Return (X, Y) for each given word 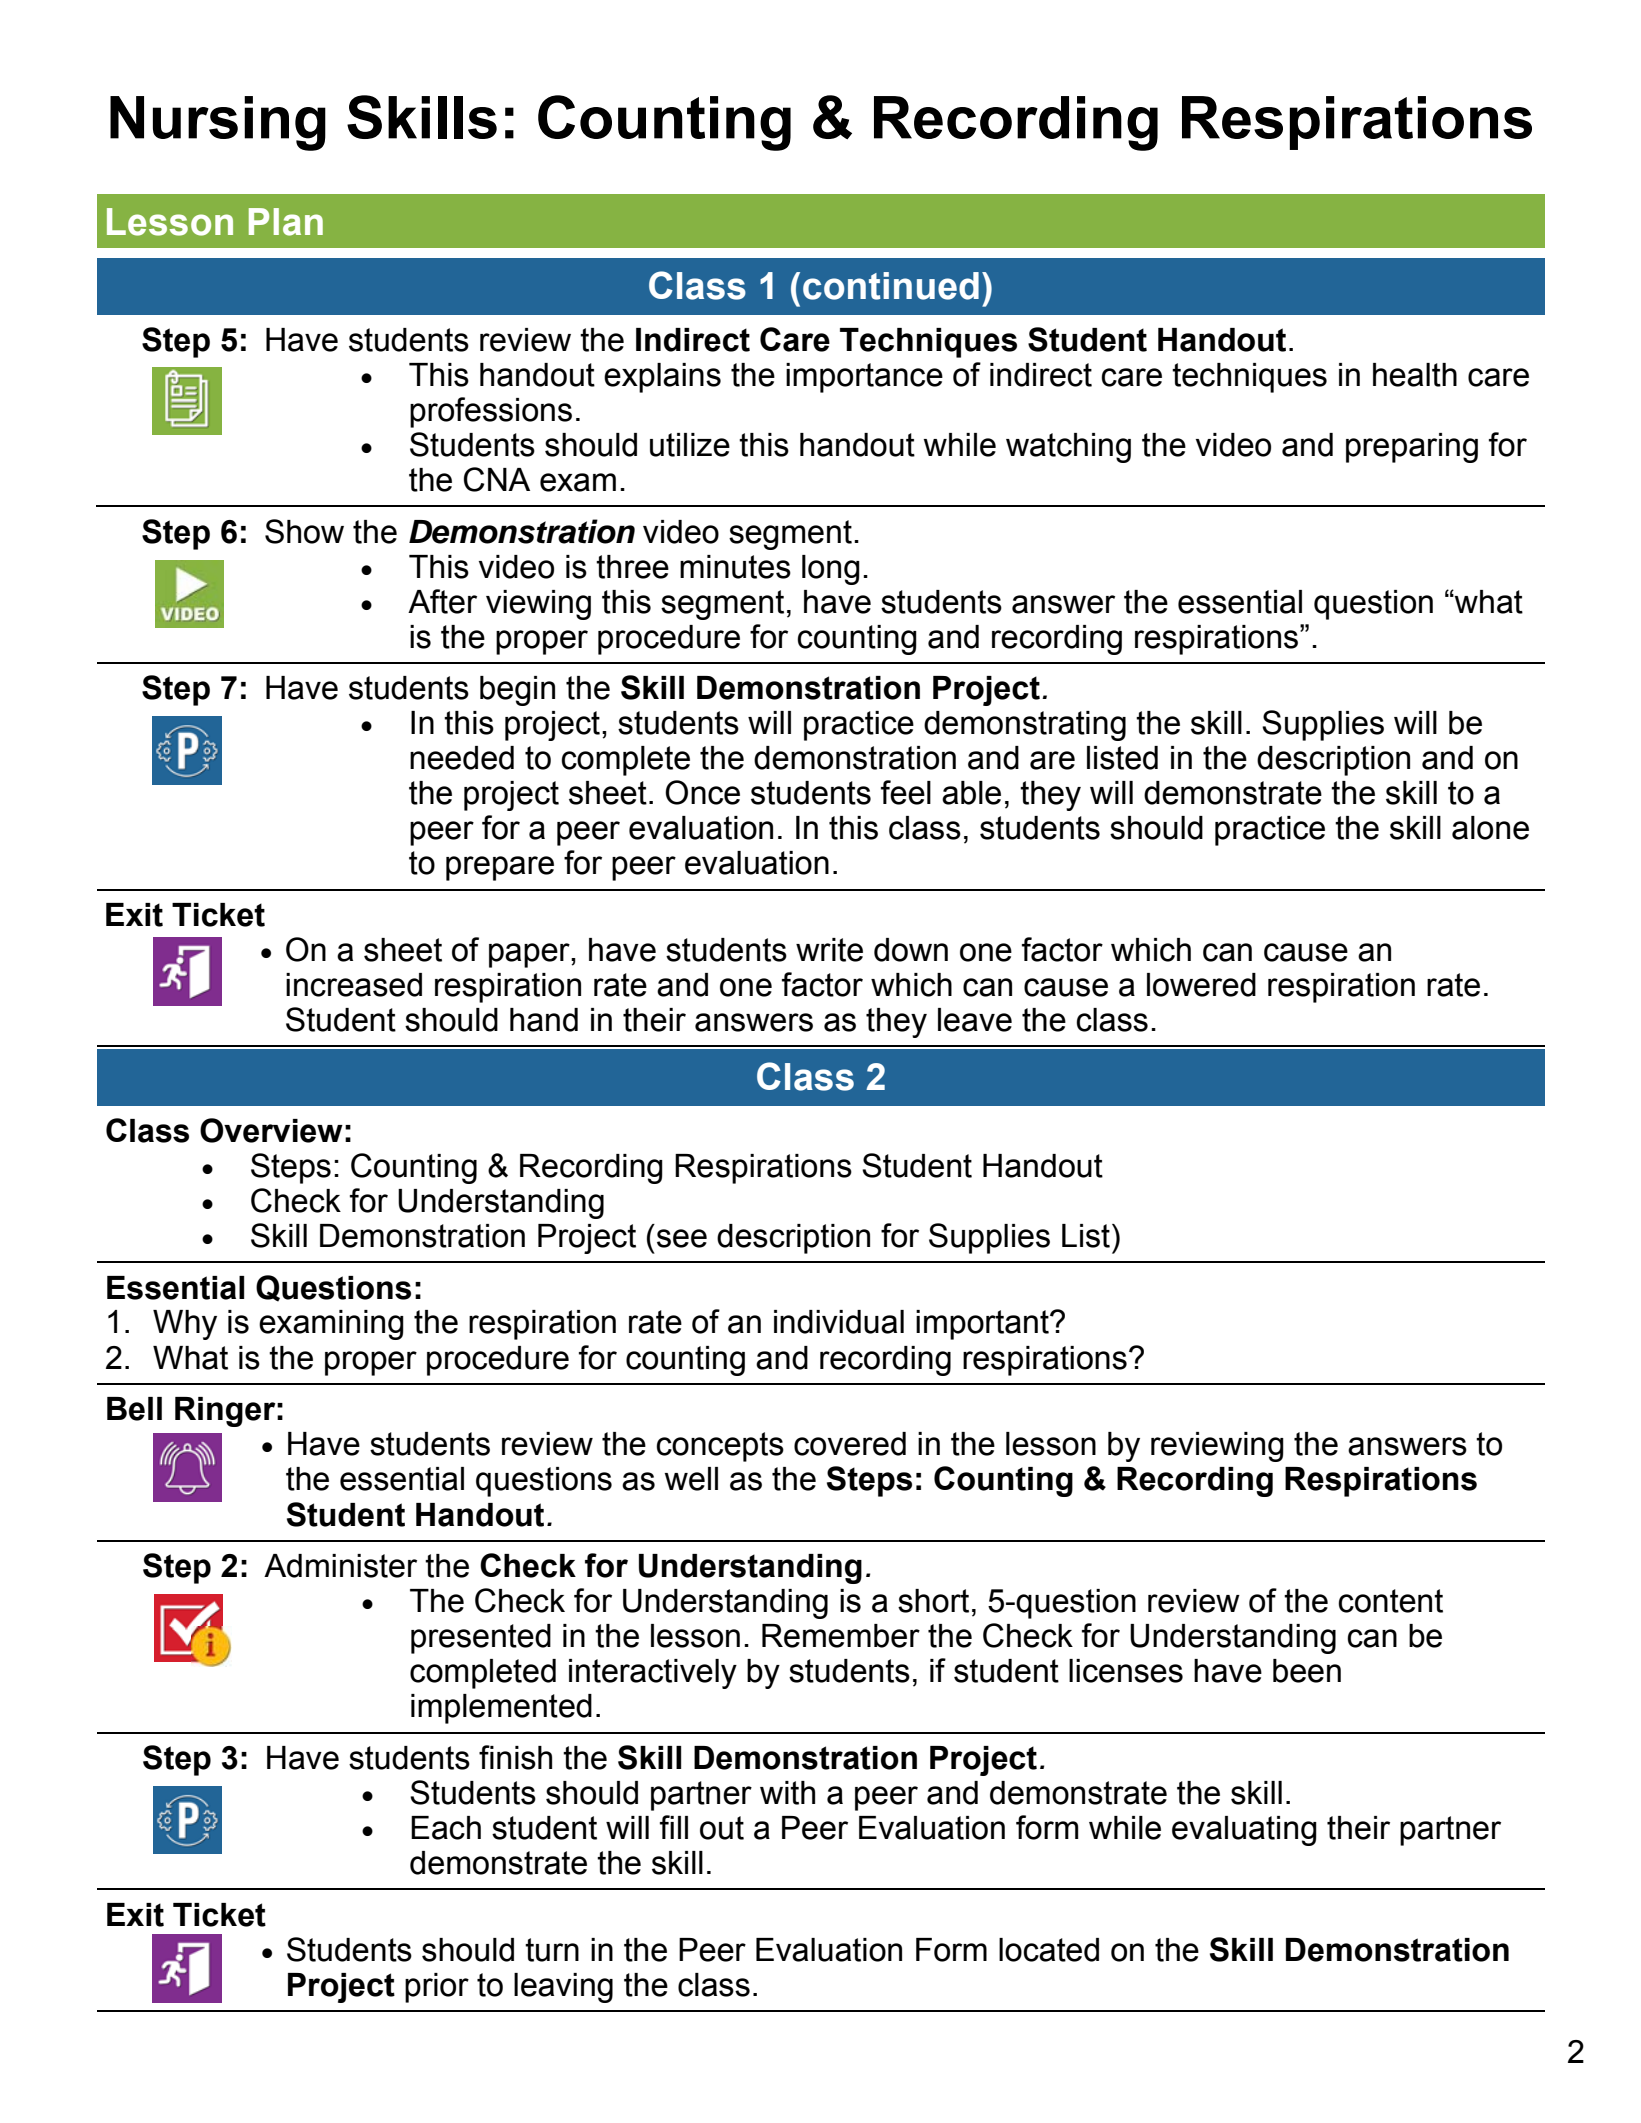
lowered (1201, 985)
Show (304, 531)
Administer (340, 1566)
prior (437, 1988)
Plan (286, 222)
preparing (1412, 448)
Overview (271, 1130)
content (1390, 1601)
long (831, 570)
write (829, 950)
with (787, 1793)
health (1415, 375)
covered (850, 1444)
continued (891, 286)
